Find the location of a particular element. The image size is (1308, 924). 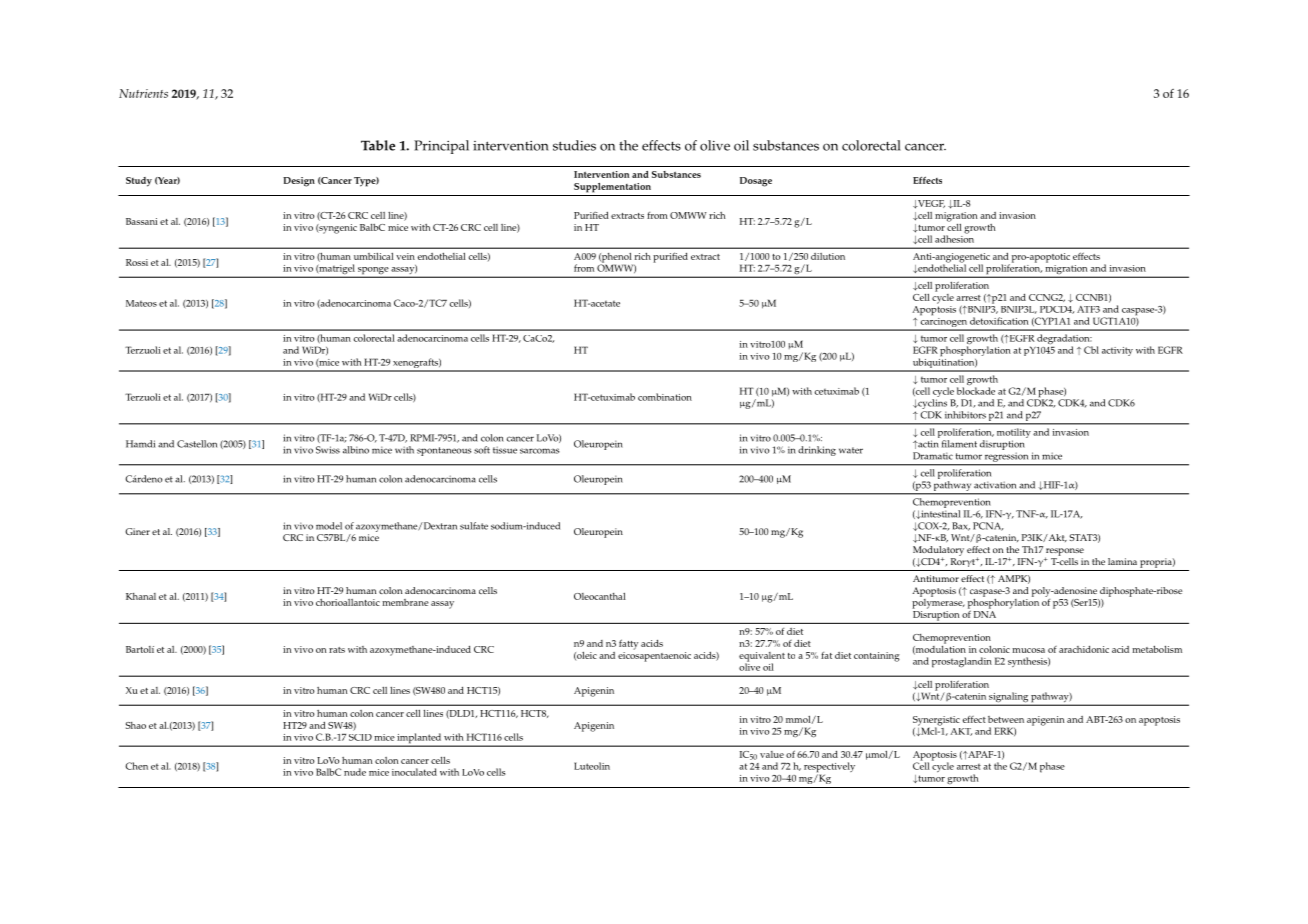

studies is located at coordinates (574, 145).
